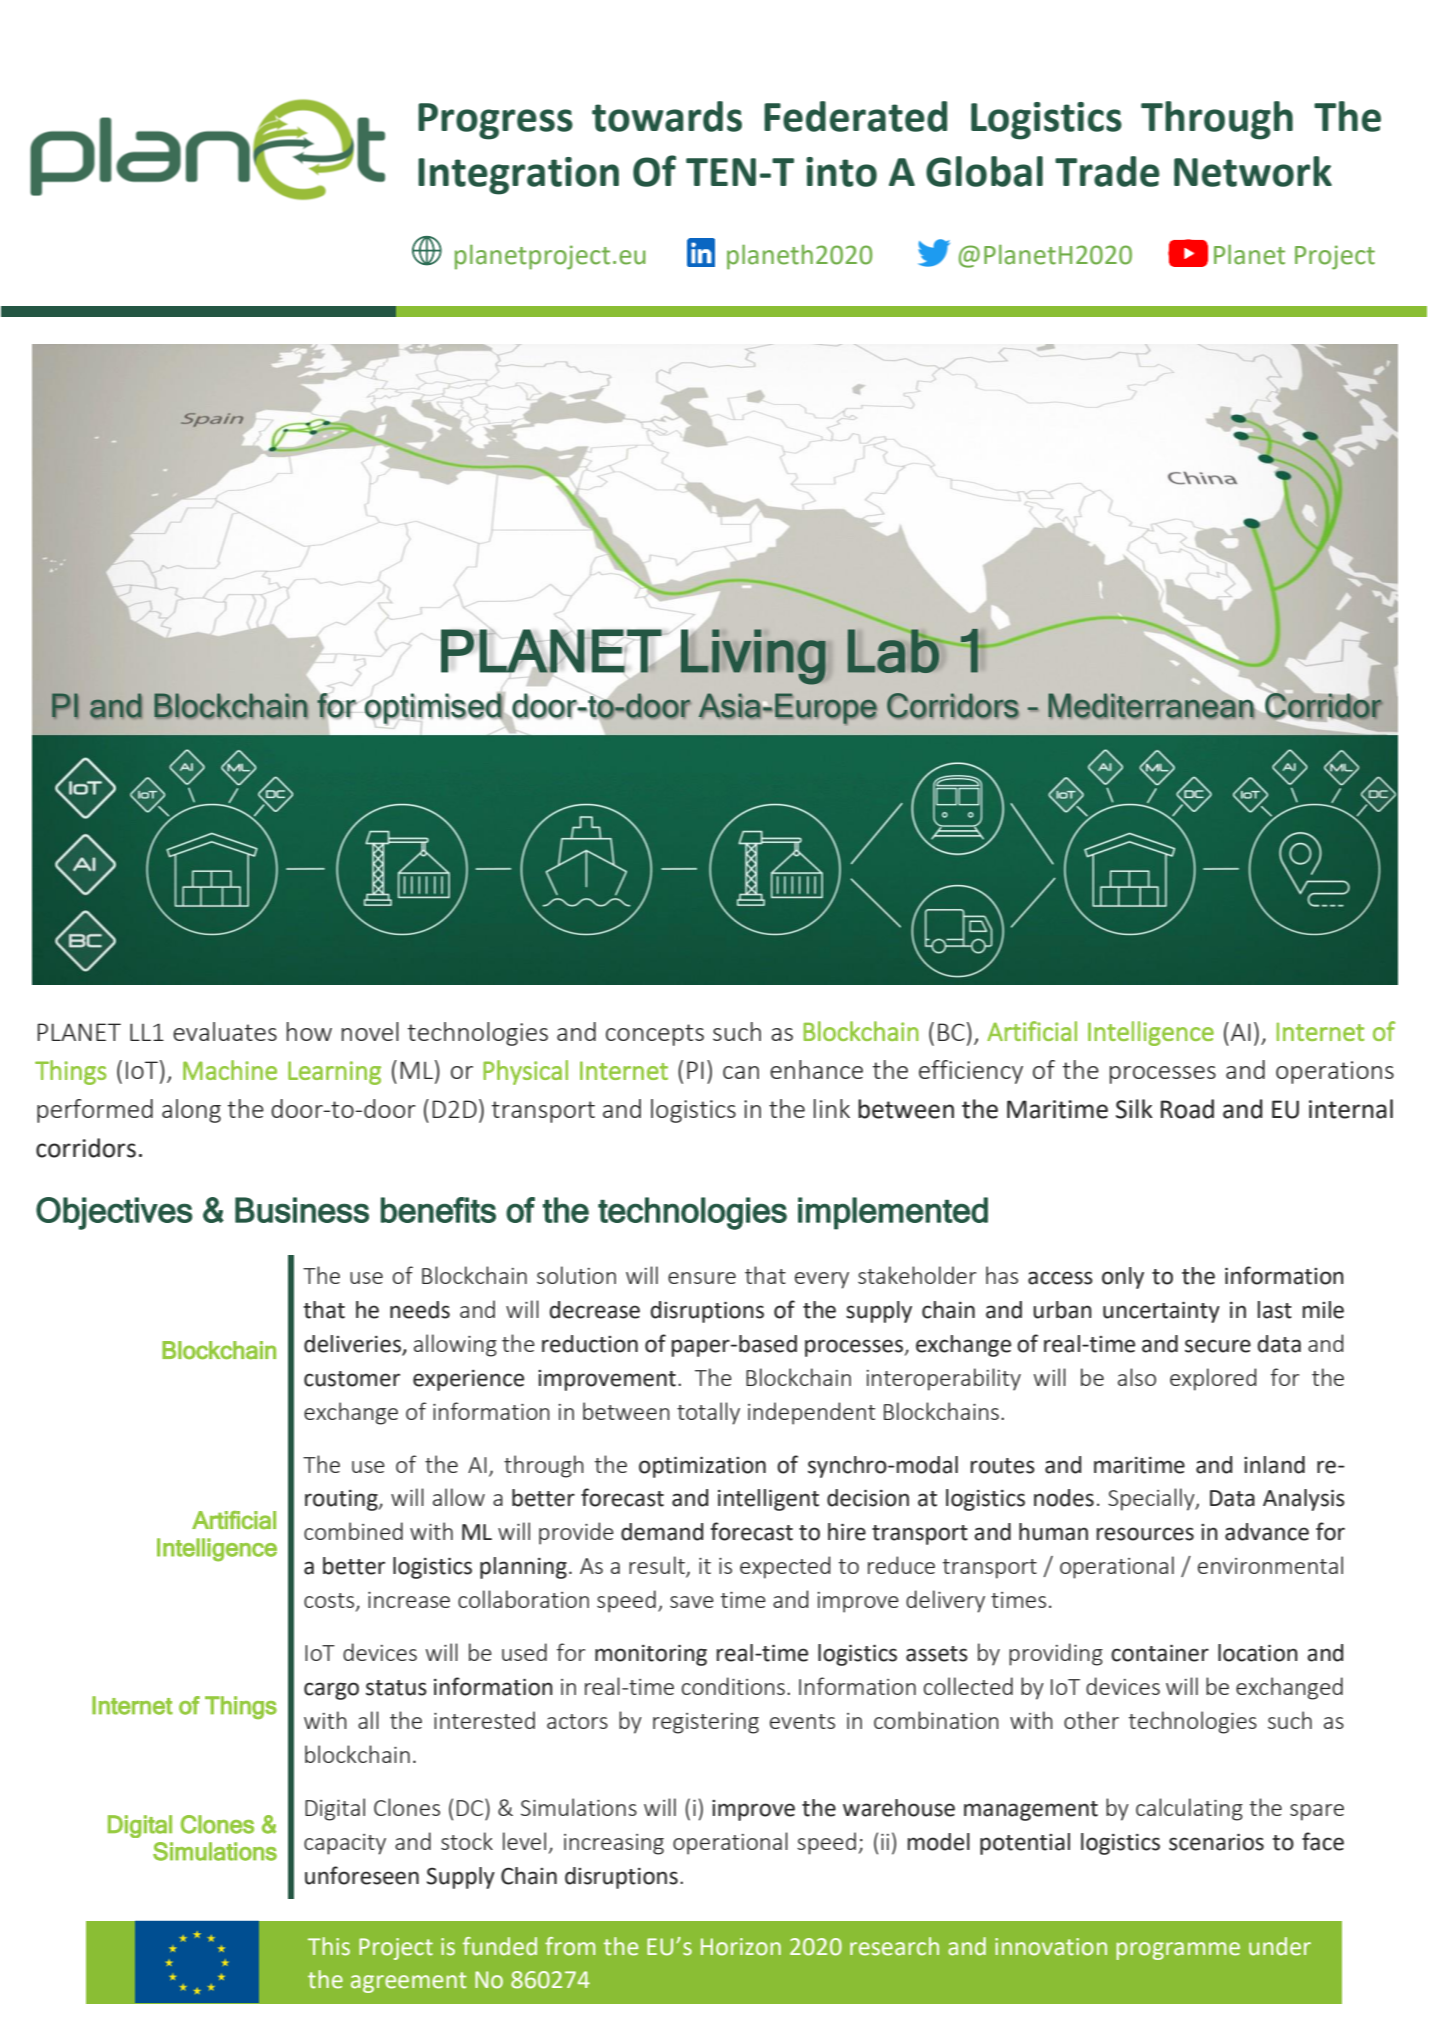 The image size is (1429, 2021). I want to click on inland, so click(1274, 1465).
